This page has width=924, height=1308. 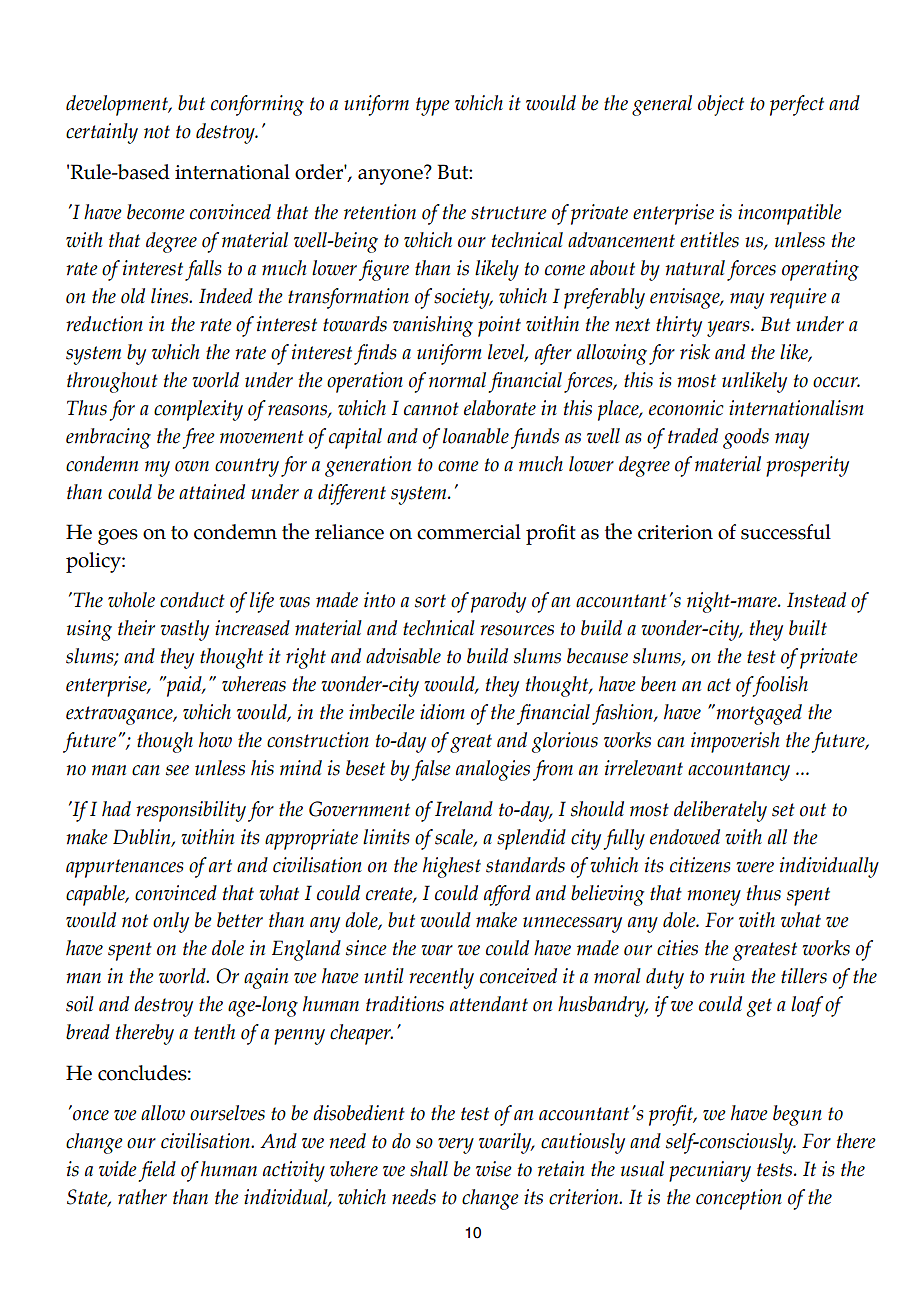 I want to click on object, so click(x=721, y=105).
